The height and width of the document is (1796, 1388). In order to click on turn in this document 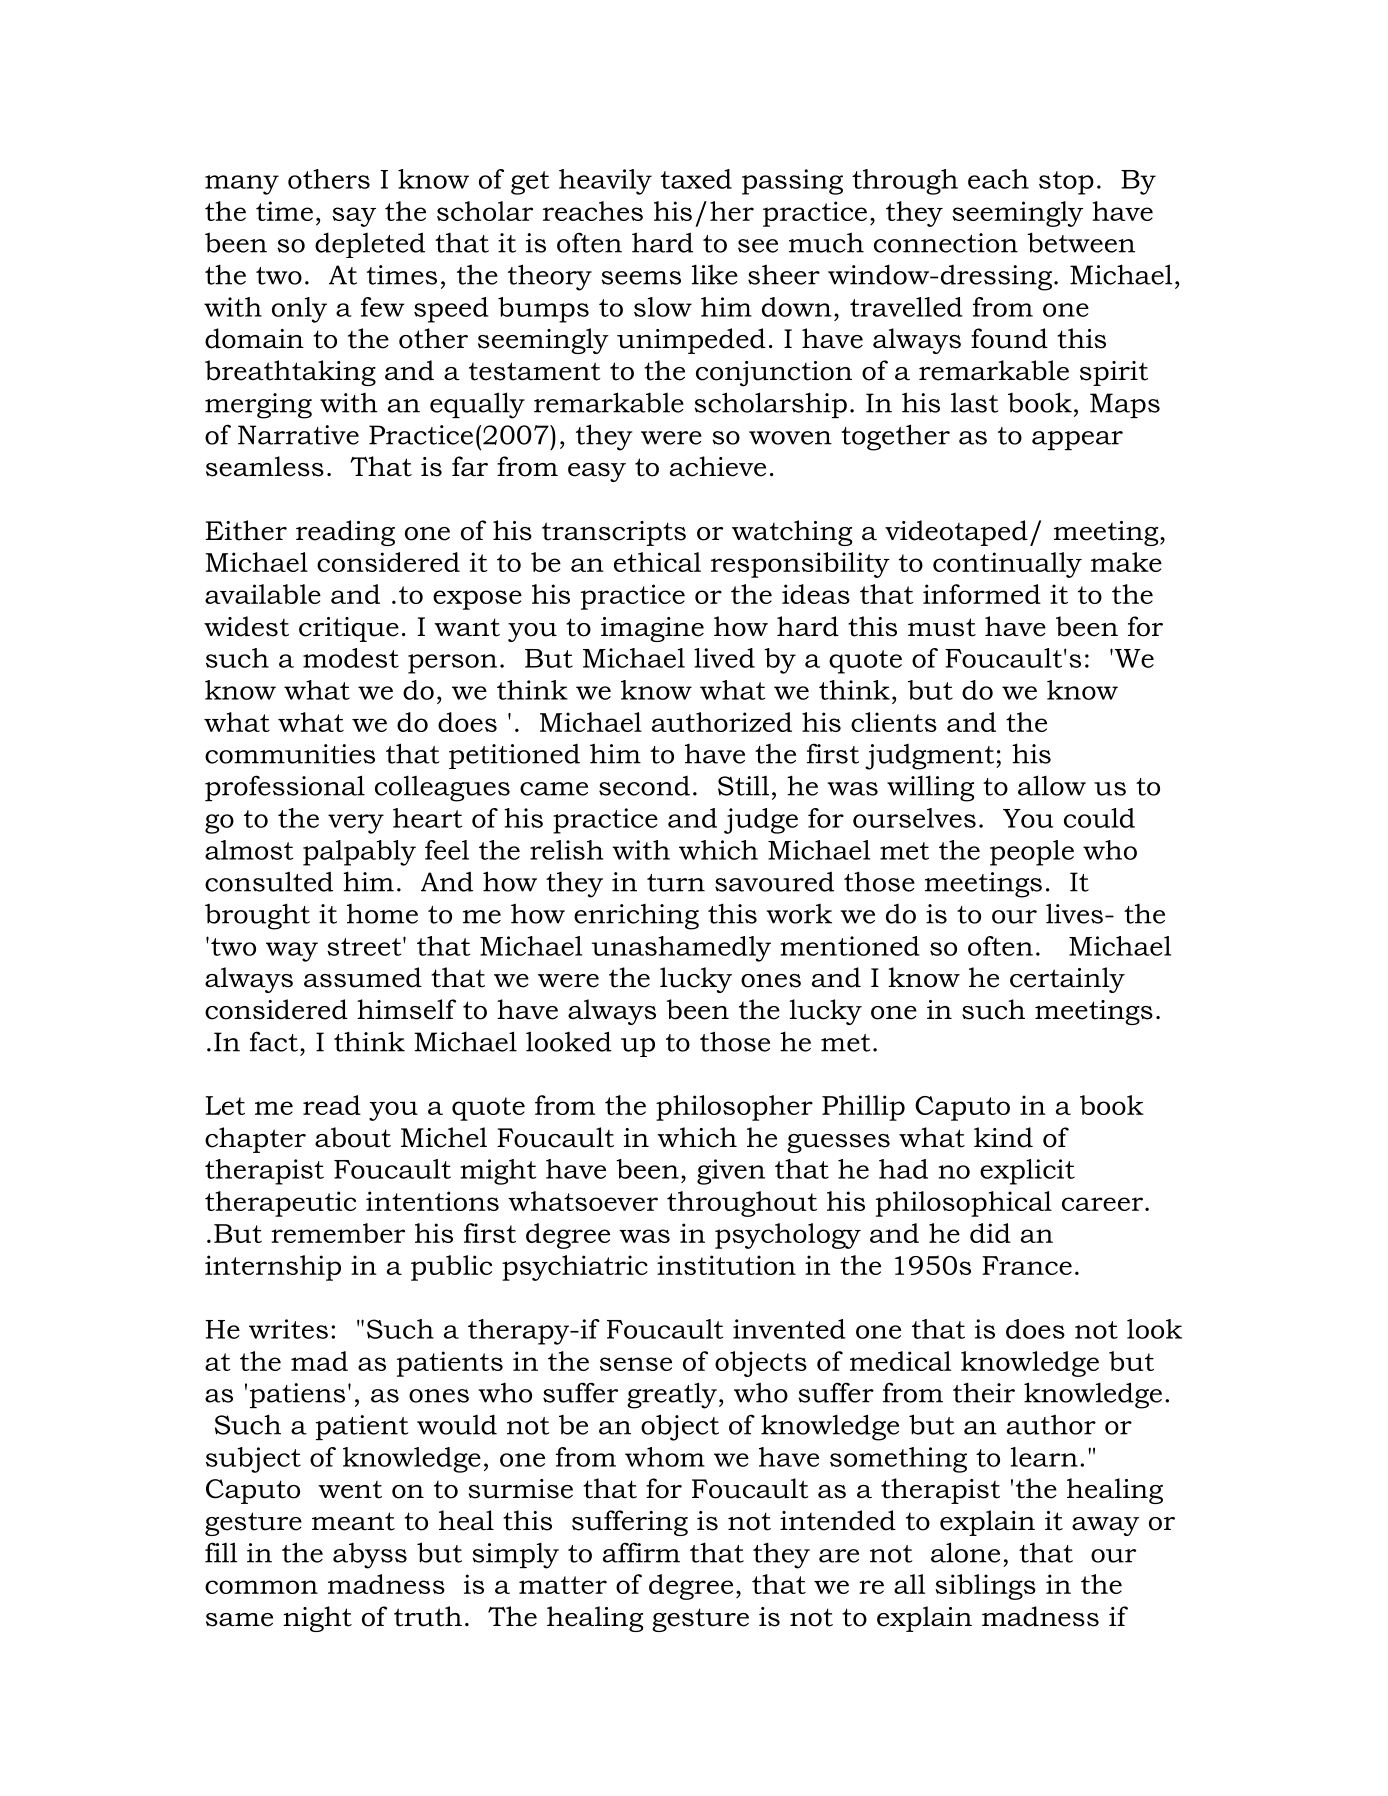, I will do `click(676, 883)`.
